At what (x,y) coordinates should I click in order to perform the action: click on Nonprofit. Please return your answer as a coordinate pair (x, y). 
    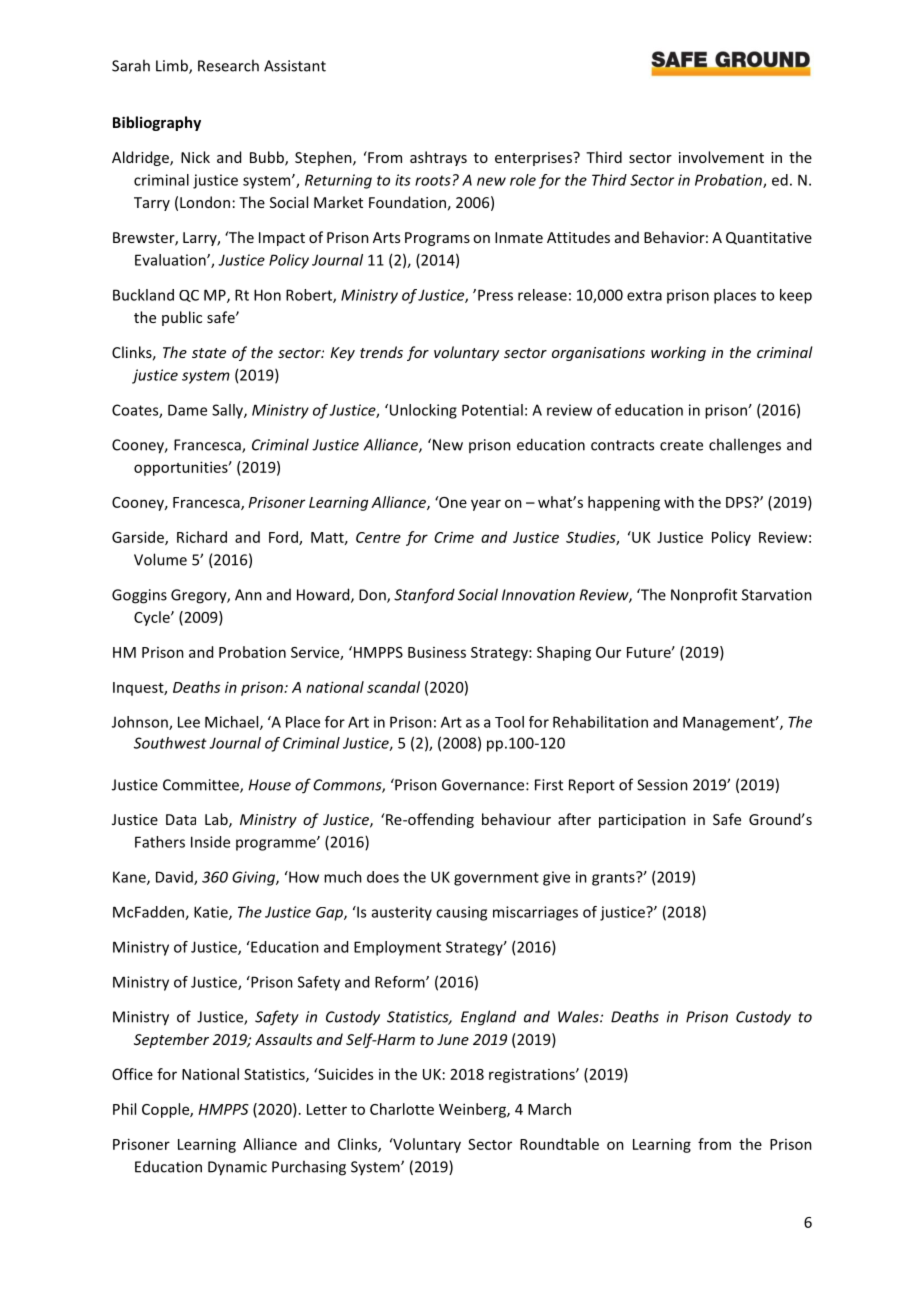
    Looking at the image, I should click on (704, 596).
